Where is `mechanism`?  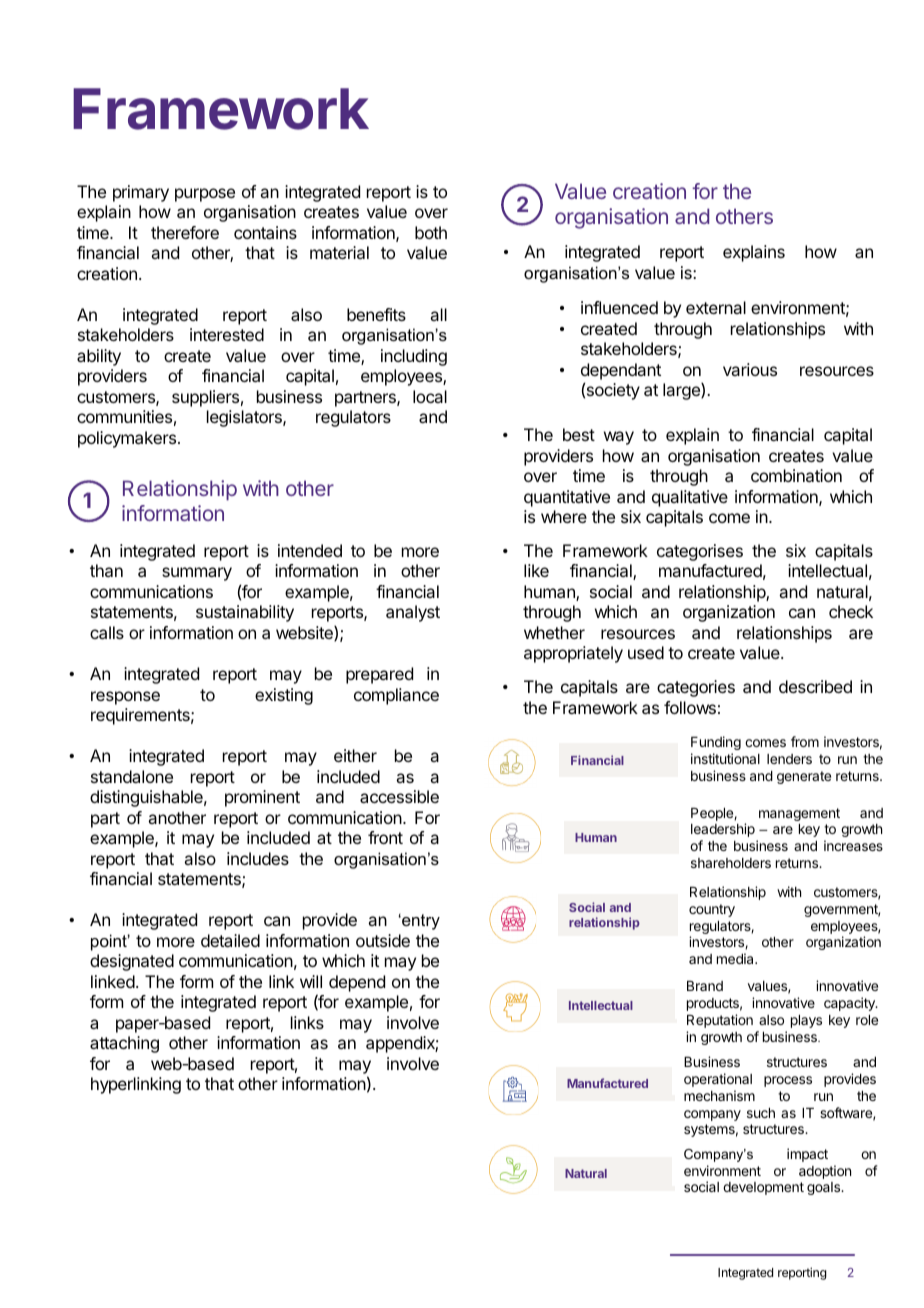
mechanism is located at coordinates (719, 1095).
